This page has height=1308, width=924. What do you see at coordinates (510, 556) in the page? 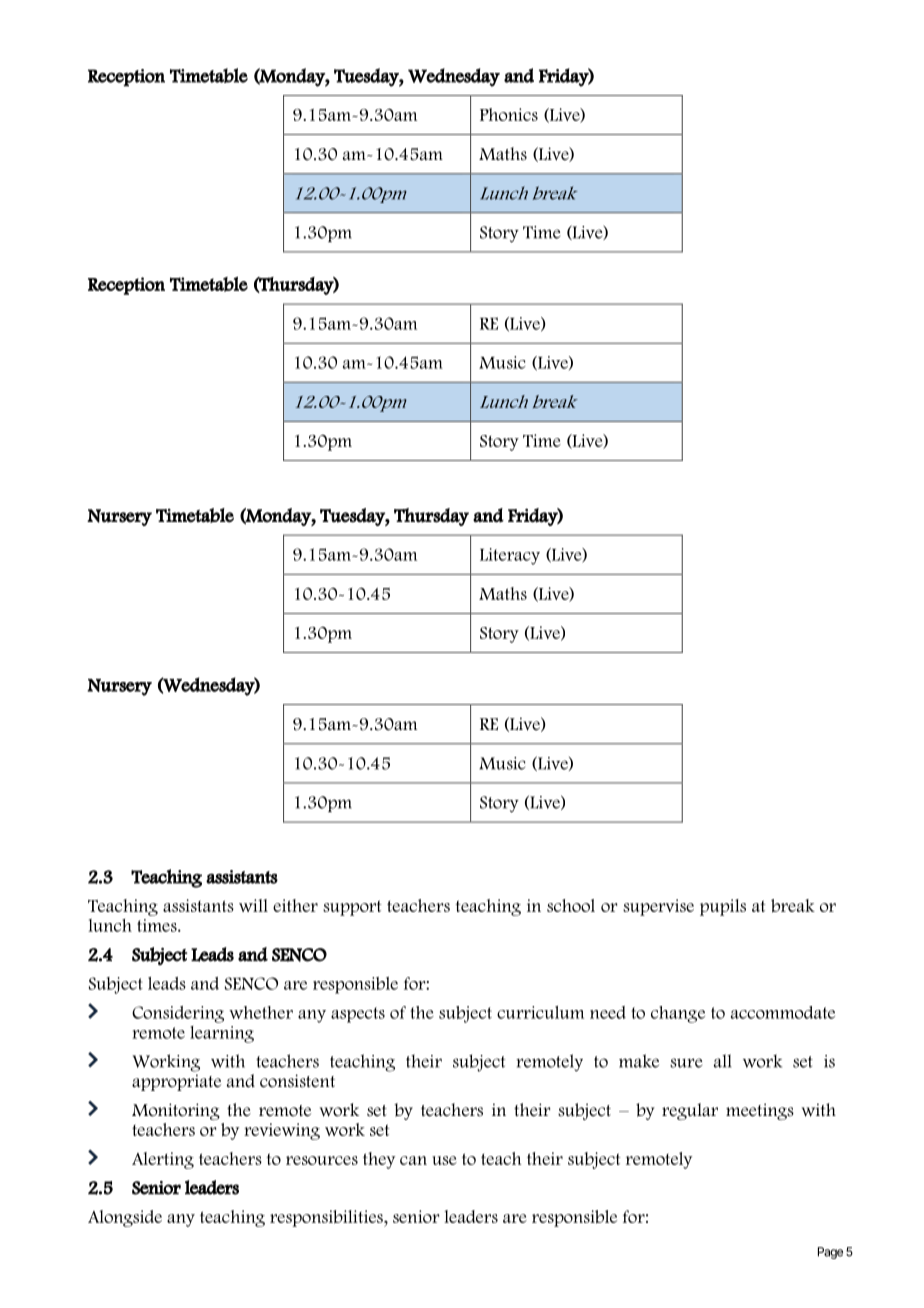
I see `Literacy` at bounding box center [510, 556].
